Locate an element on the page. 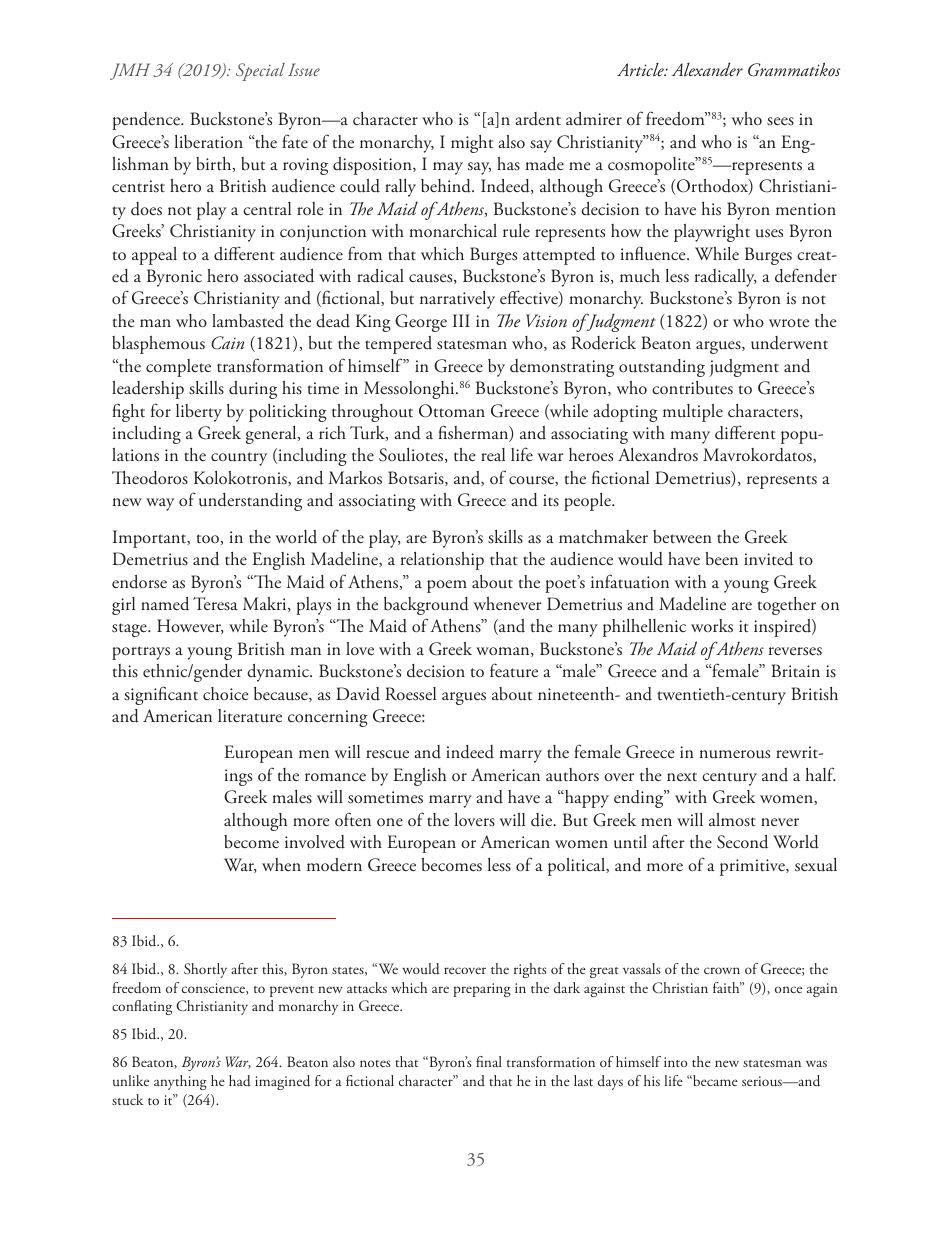 The image size is (952, 1233). might is located at coordinates (472, 144).
